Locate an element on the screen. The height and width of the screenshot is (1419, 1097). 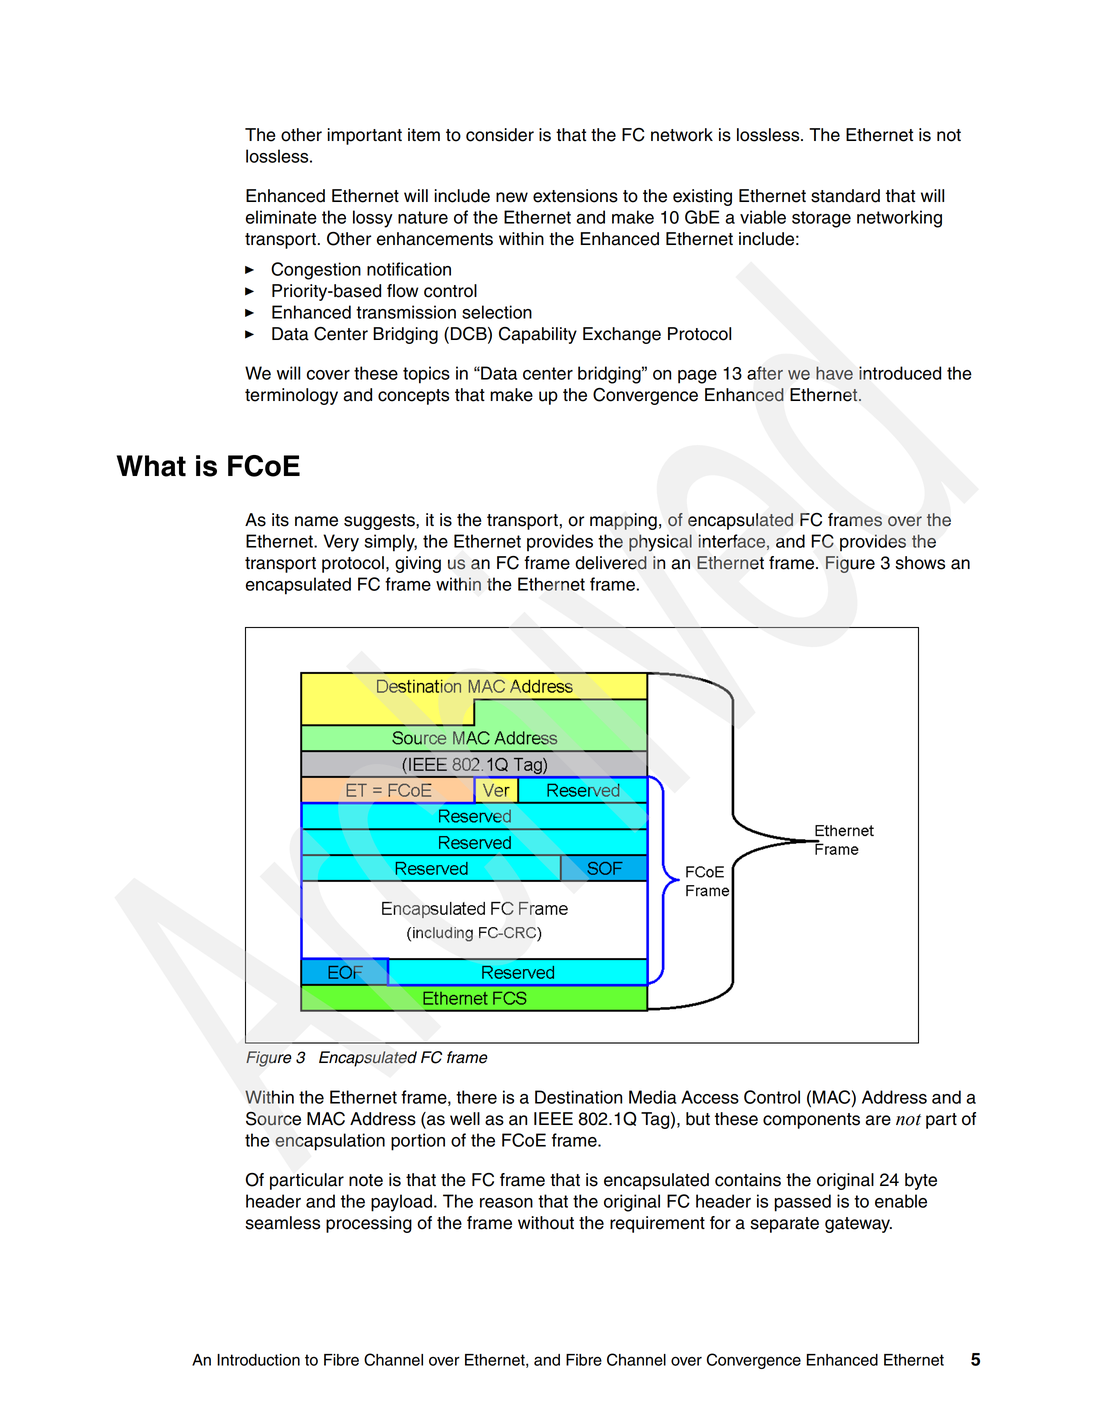
without is located at coordinates (546, 1223).
